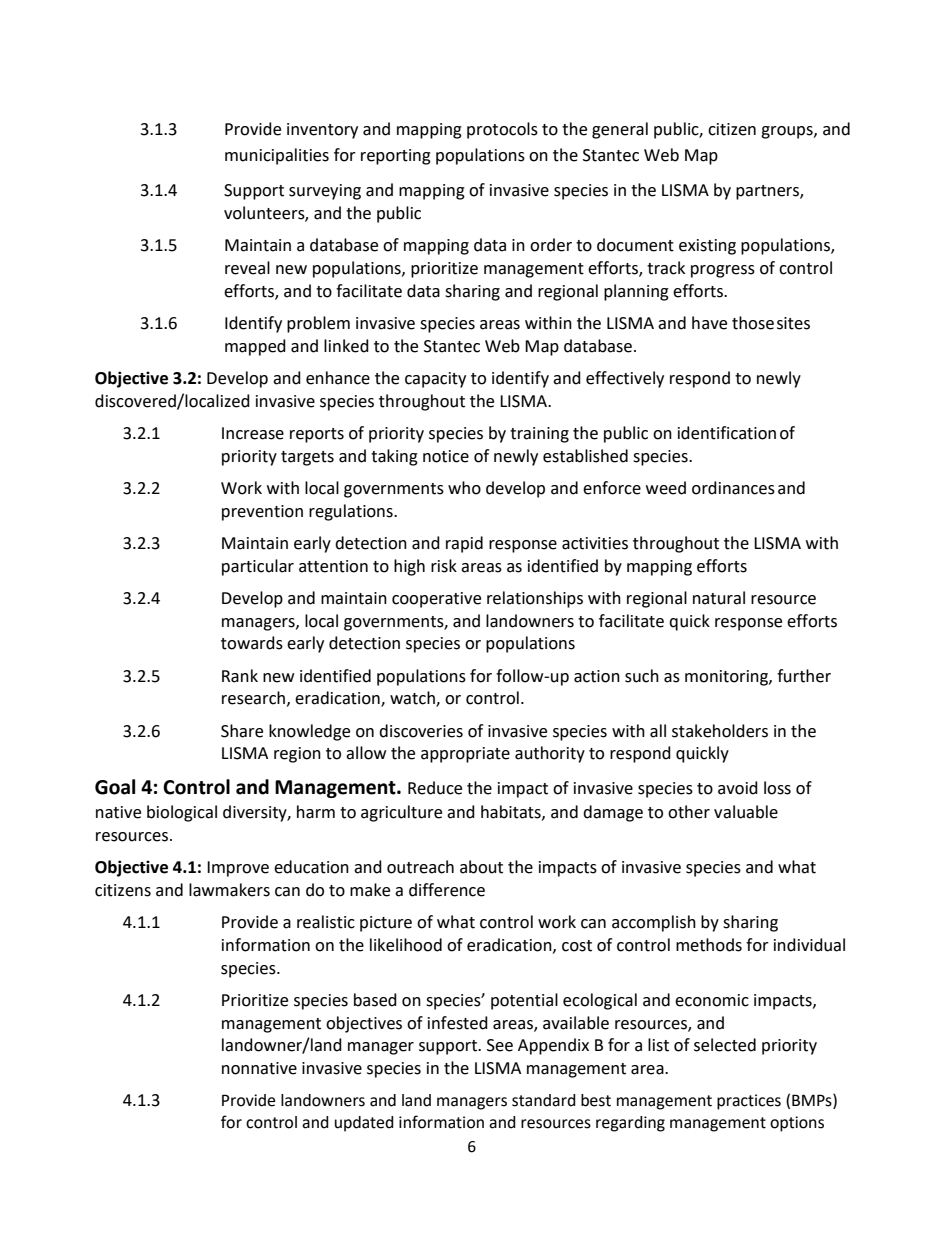 The image size is (952, 1233). I want to click on municipalities, so click(277, 156).
